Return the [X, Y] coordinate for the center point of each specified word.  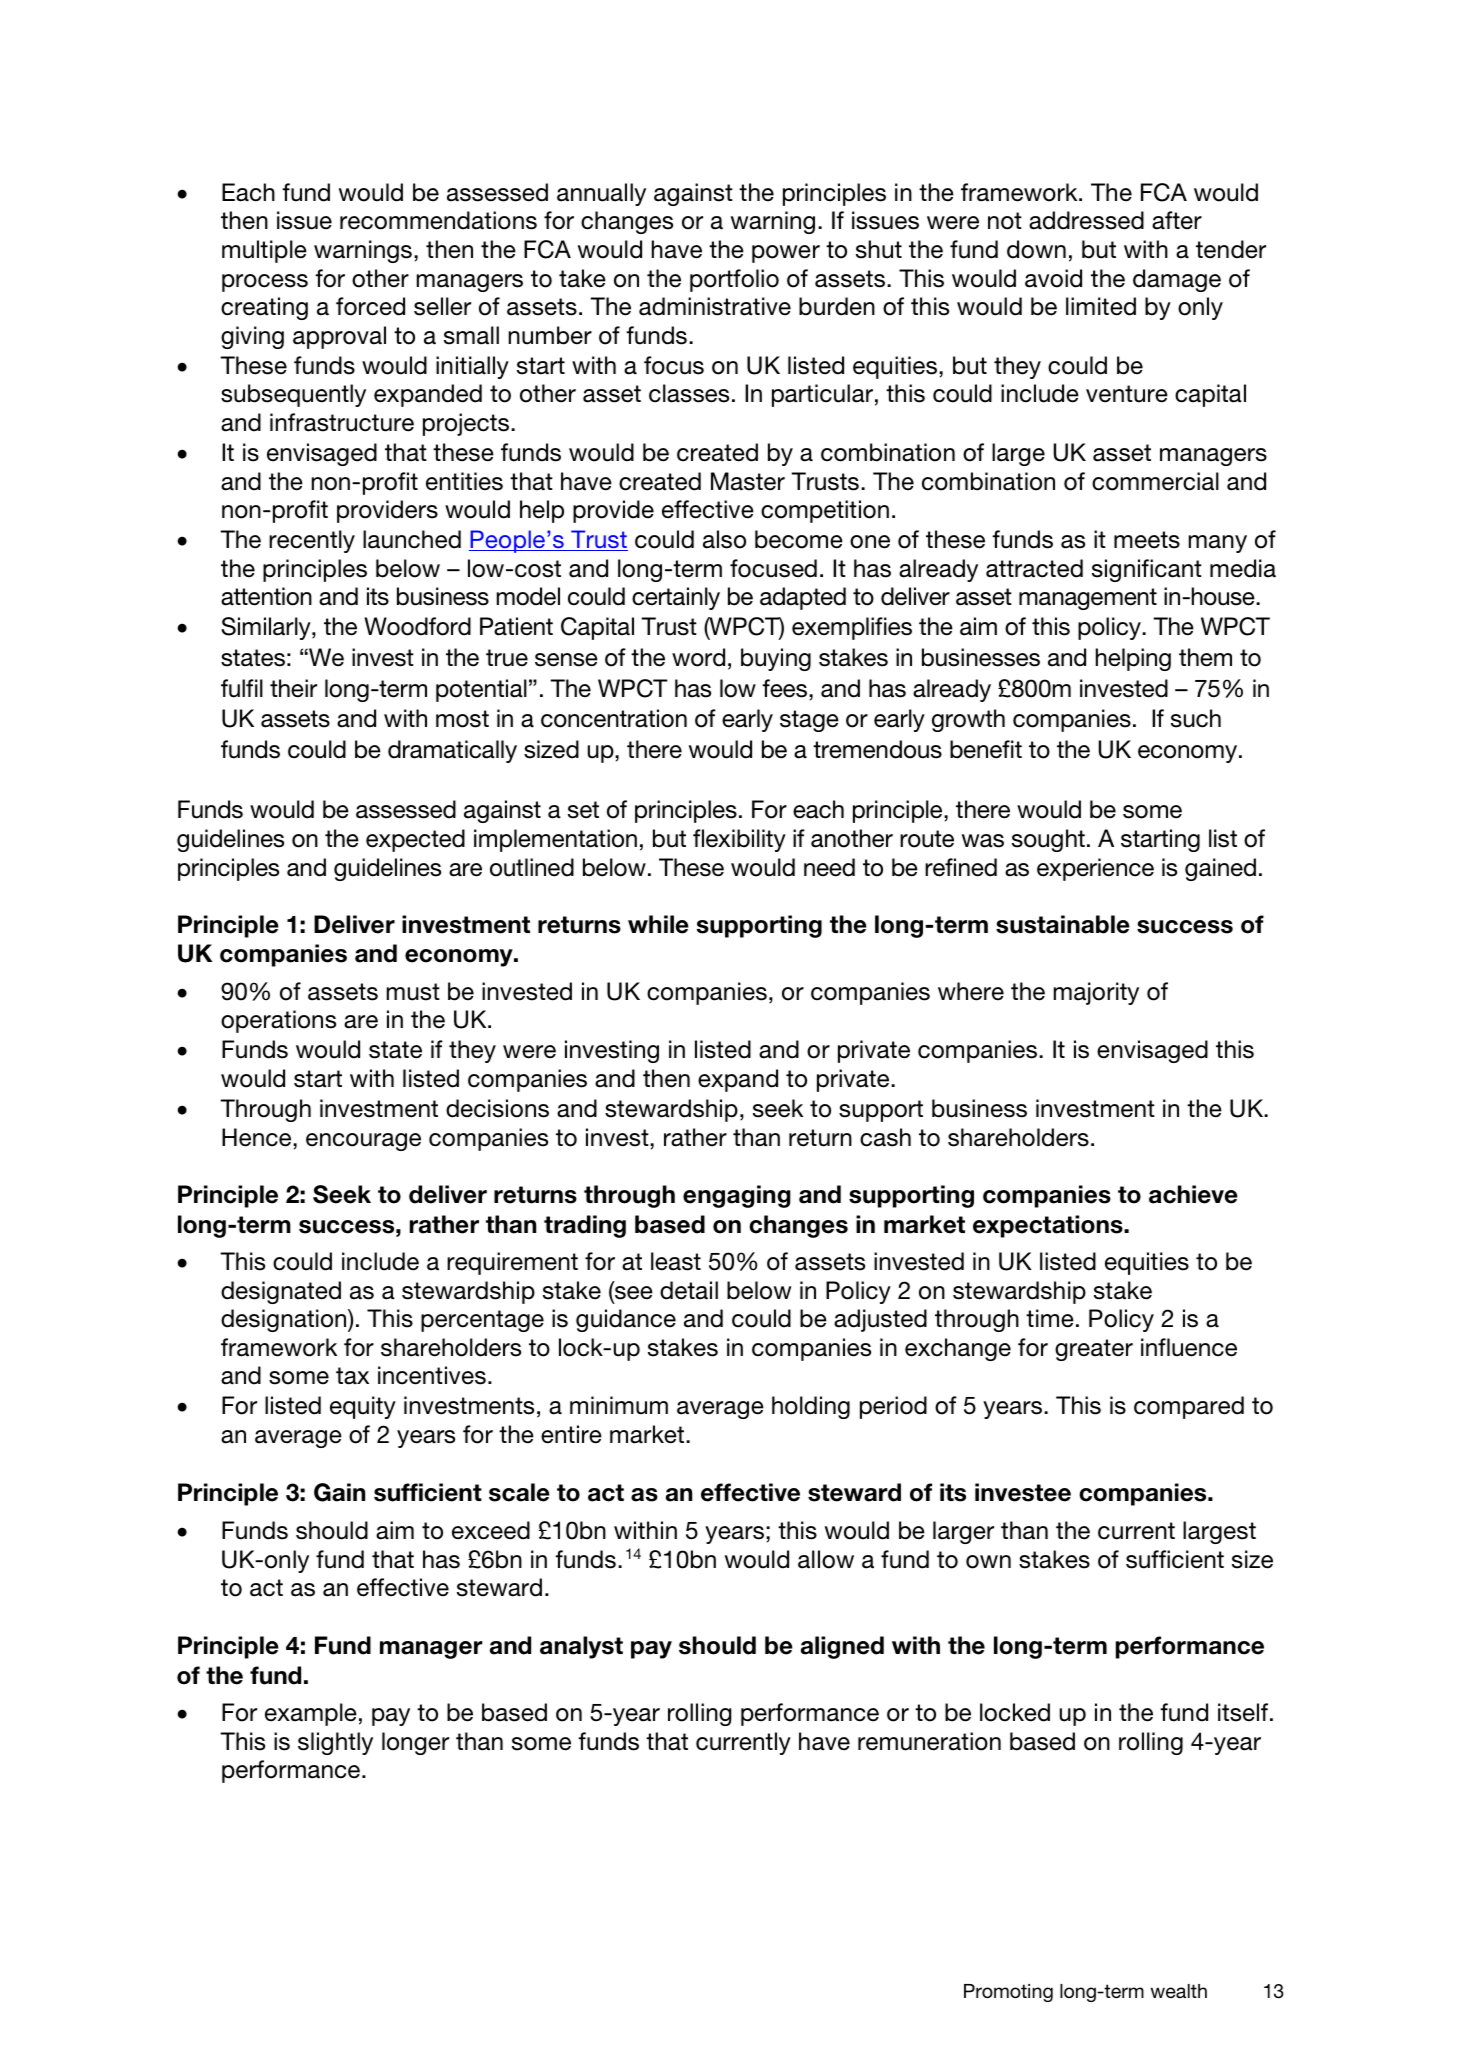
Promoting [1008, 1993]
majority [1096, 993]
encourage [363, 1142]
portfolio [734, 280]
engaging [737, 1196]
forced [370, 306]
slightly [335, 1743]
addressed [1086, 220]
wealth [1179, 1991]
